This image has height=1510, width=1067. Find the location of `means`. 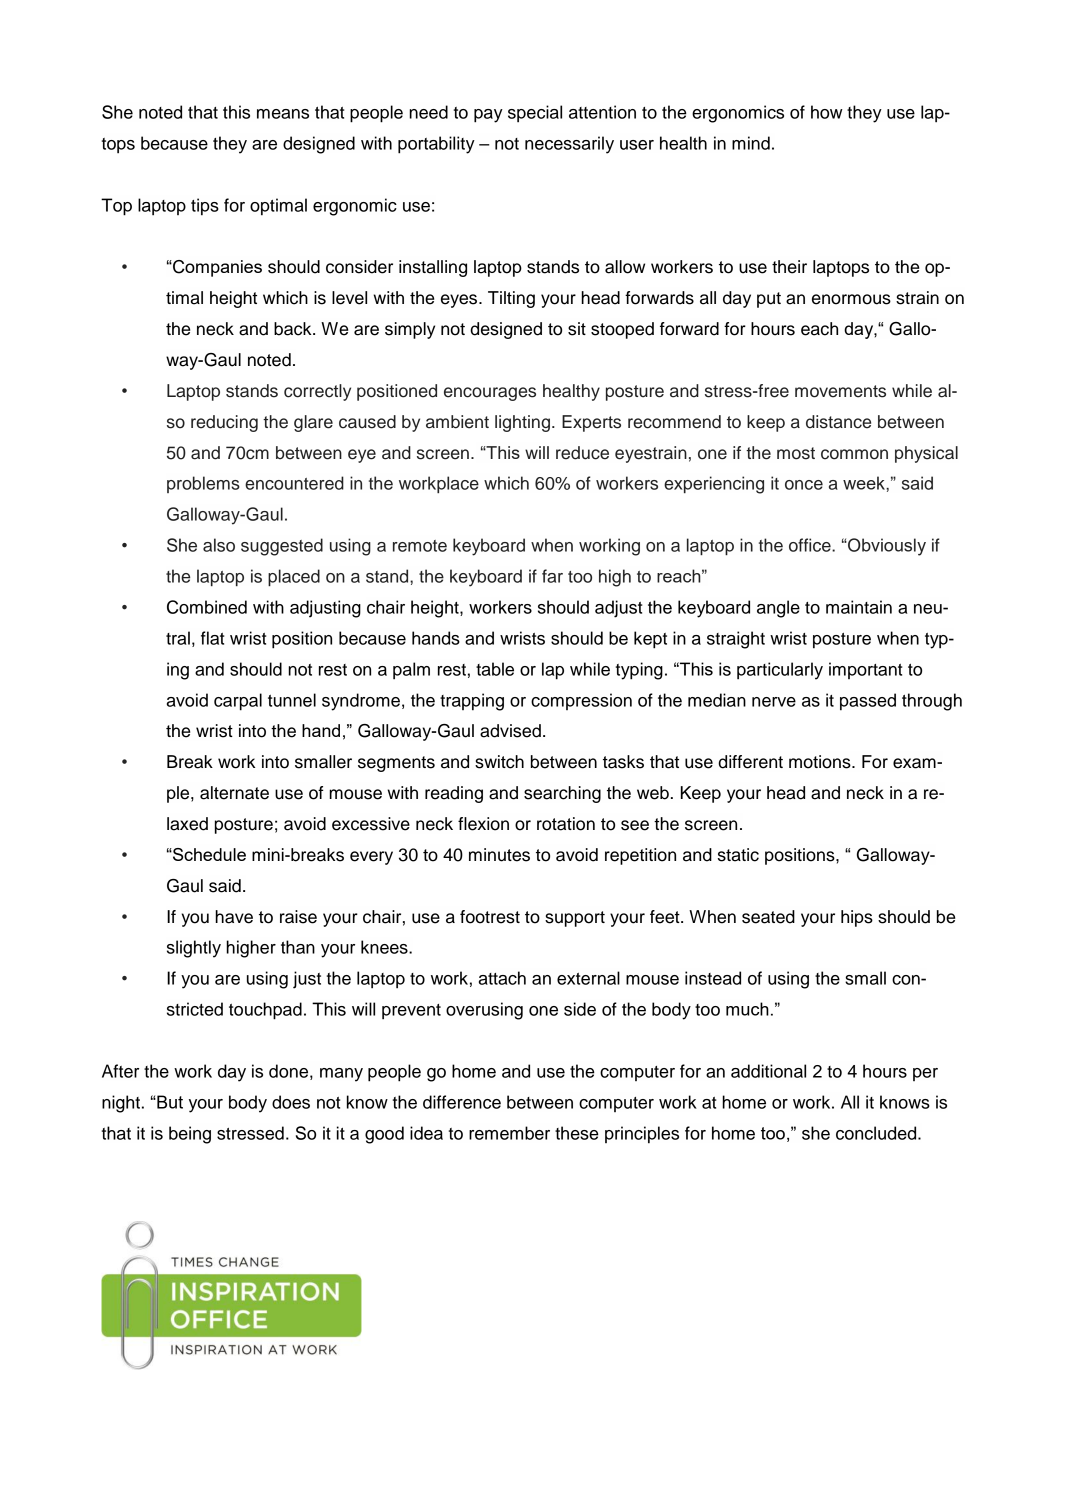

means is located at coordinates (283, 114).
